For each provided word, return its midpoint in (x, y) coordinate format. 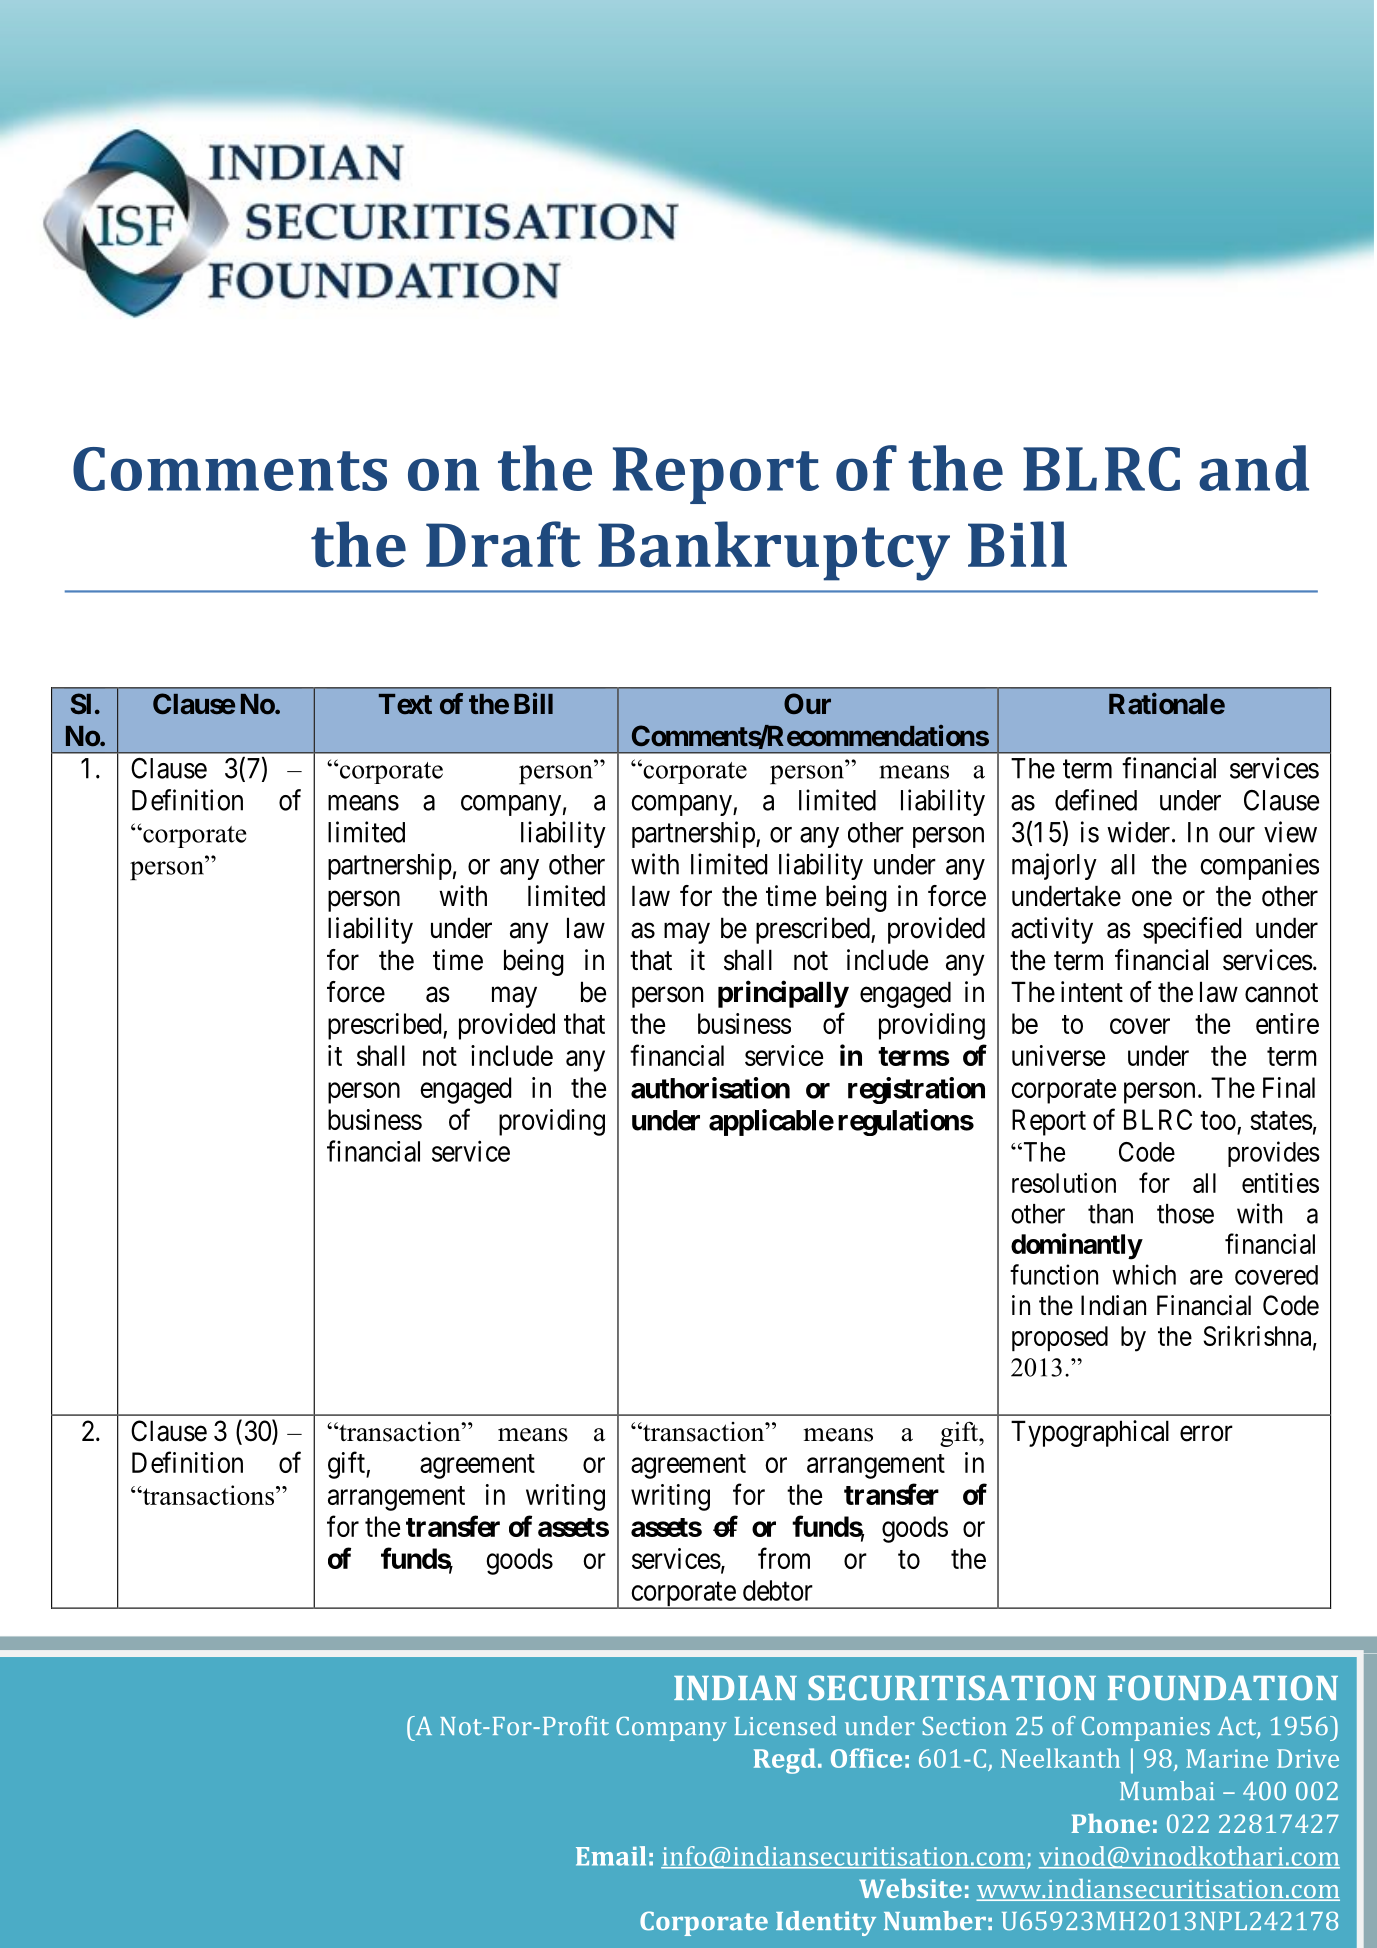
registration (916, 1090)
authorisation (710, 1088)
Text (405, 704)
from (784, 1558)
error (1206, 1434)
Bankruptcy (774, 551)
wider (1140, 832)
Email (611, 1856)
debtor (778, 1590)
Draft (503, 544)
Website (910, 1888)
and (1254, 468)
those (1185, 1214)
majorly (1054, 866)
